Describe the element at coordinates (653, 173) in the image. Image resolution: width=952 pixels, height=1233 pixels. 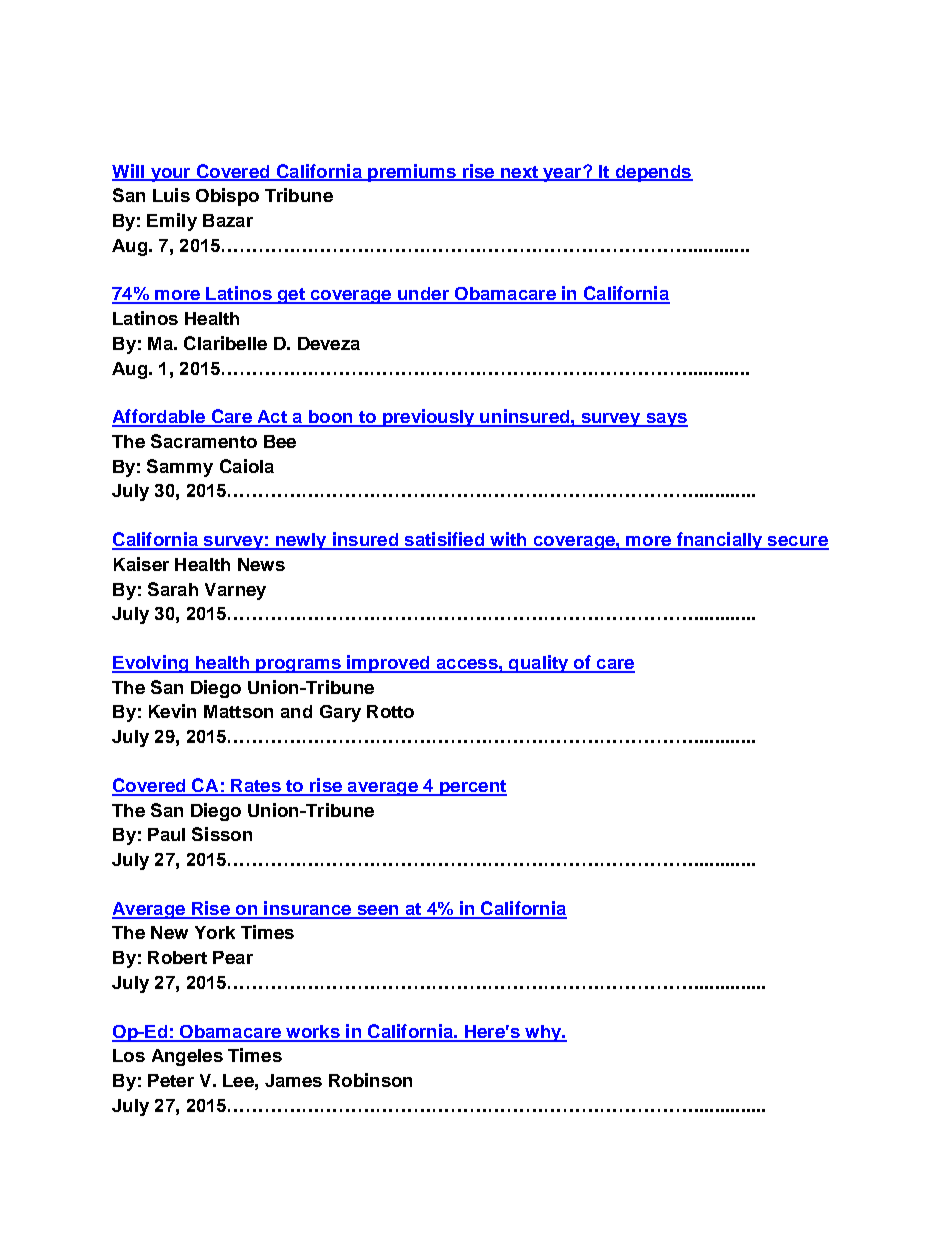
I see `depends` at that location.
